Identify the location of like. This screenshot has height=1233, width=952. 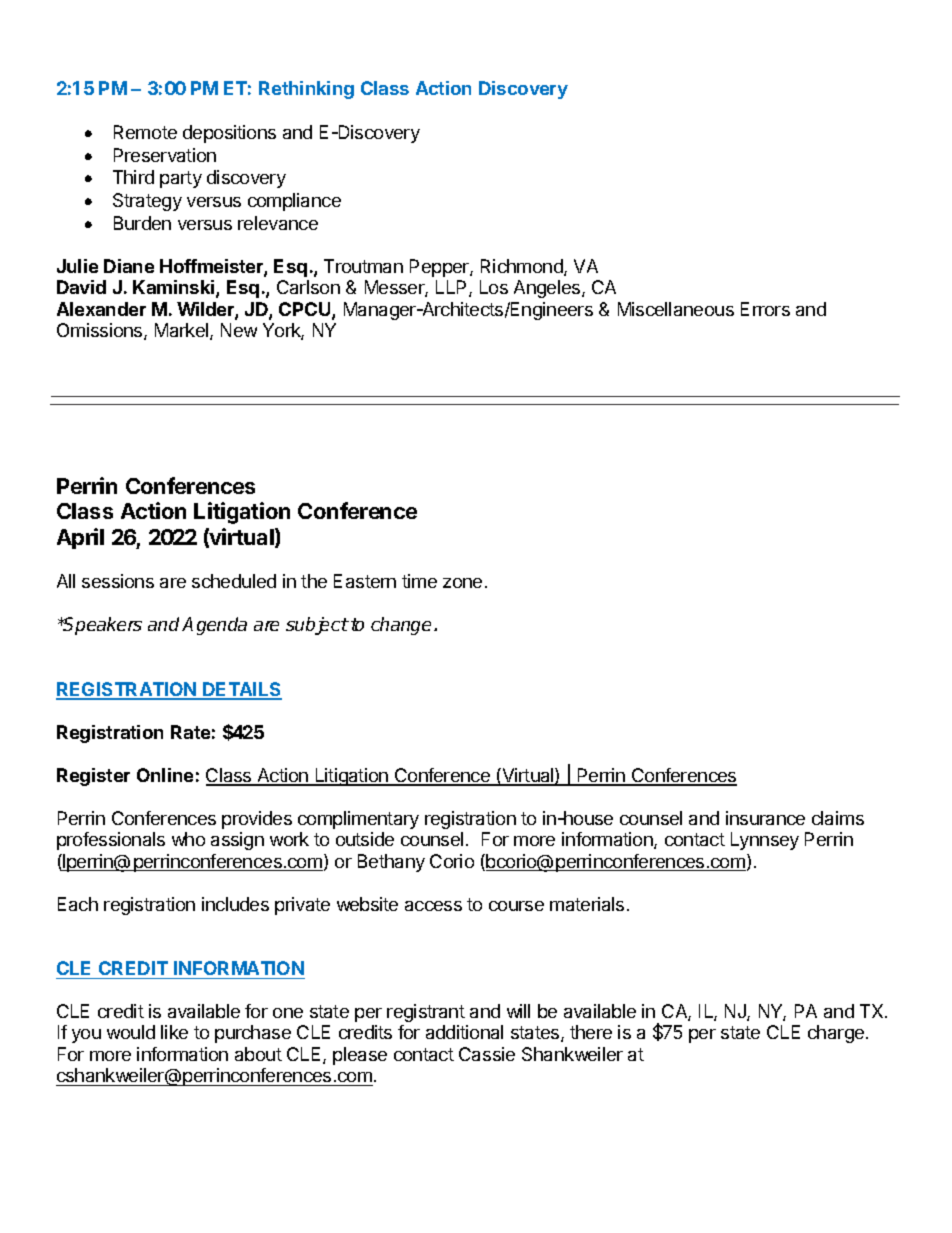
(174, 1032).
